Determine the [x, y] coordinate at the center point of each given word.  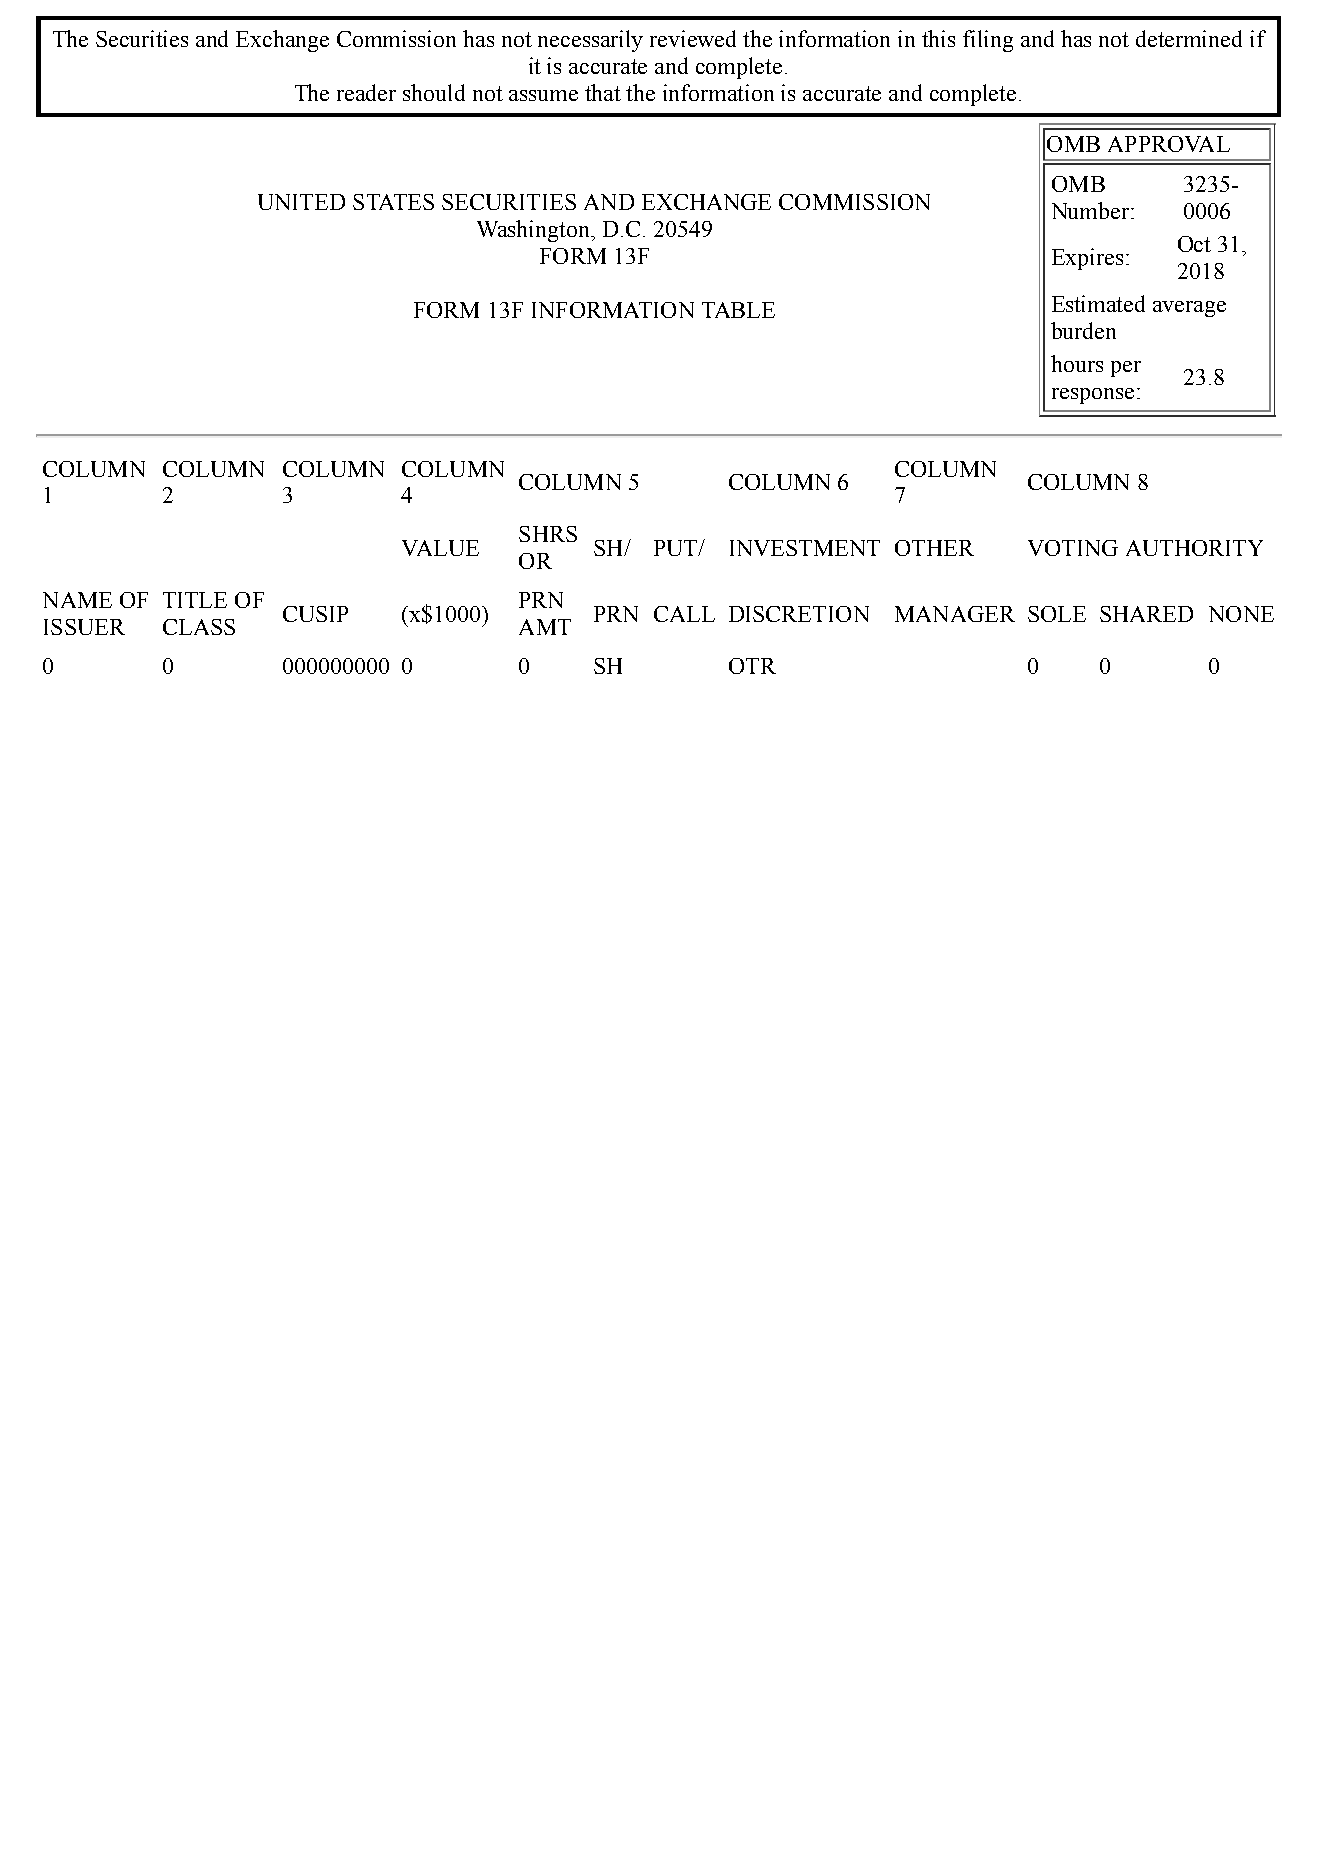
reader [366, 92]
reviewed [693, 38]
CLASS [199, 627]
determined [1189, 38]
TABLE [738, 310]
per [1126, 369]
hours [1077, 363]
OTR [752, 666]
